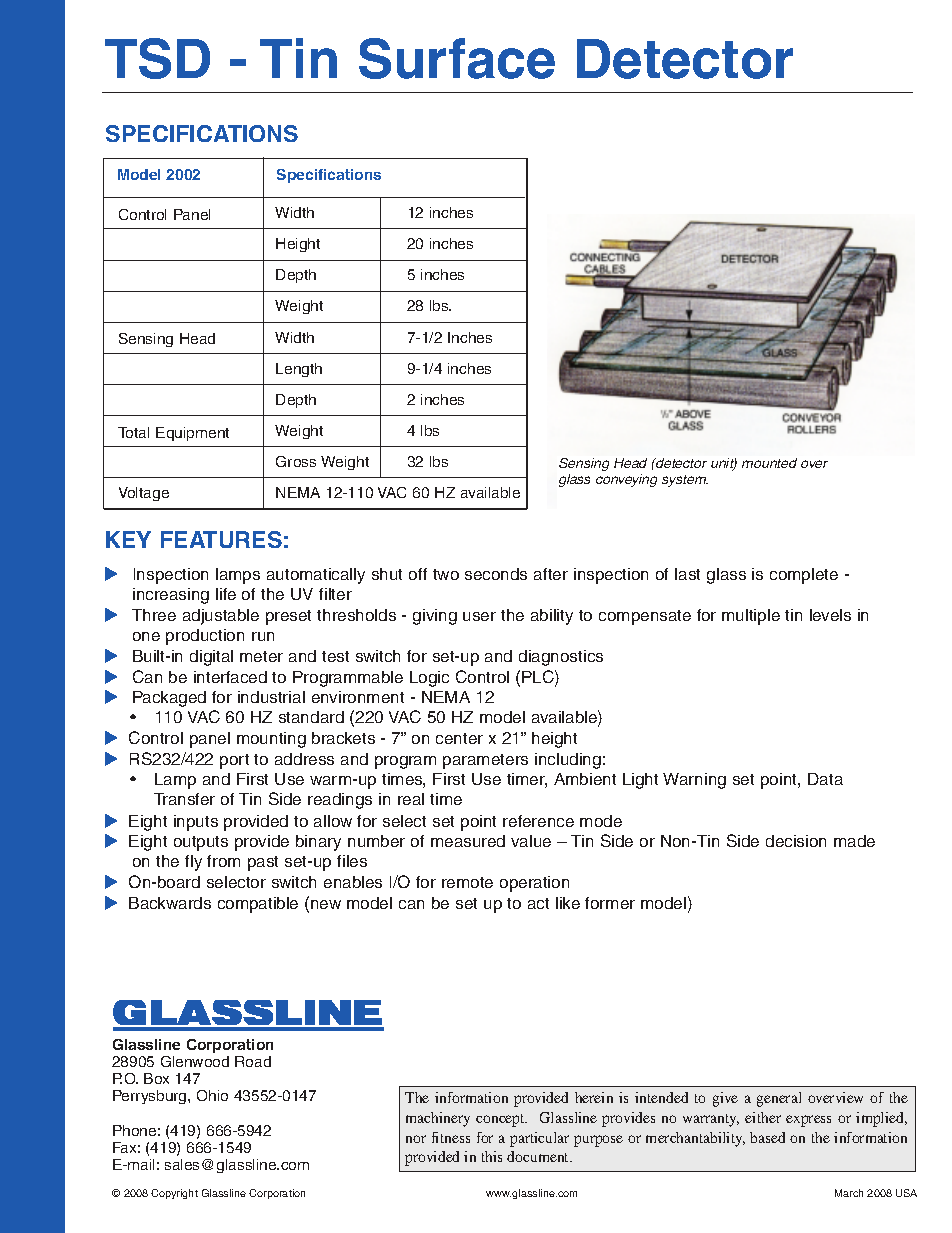 The height and width of the screenshot is (1233, 952). Describe the element at coordinates (830, 615) in the screenshot. I see `levels` at that location.
